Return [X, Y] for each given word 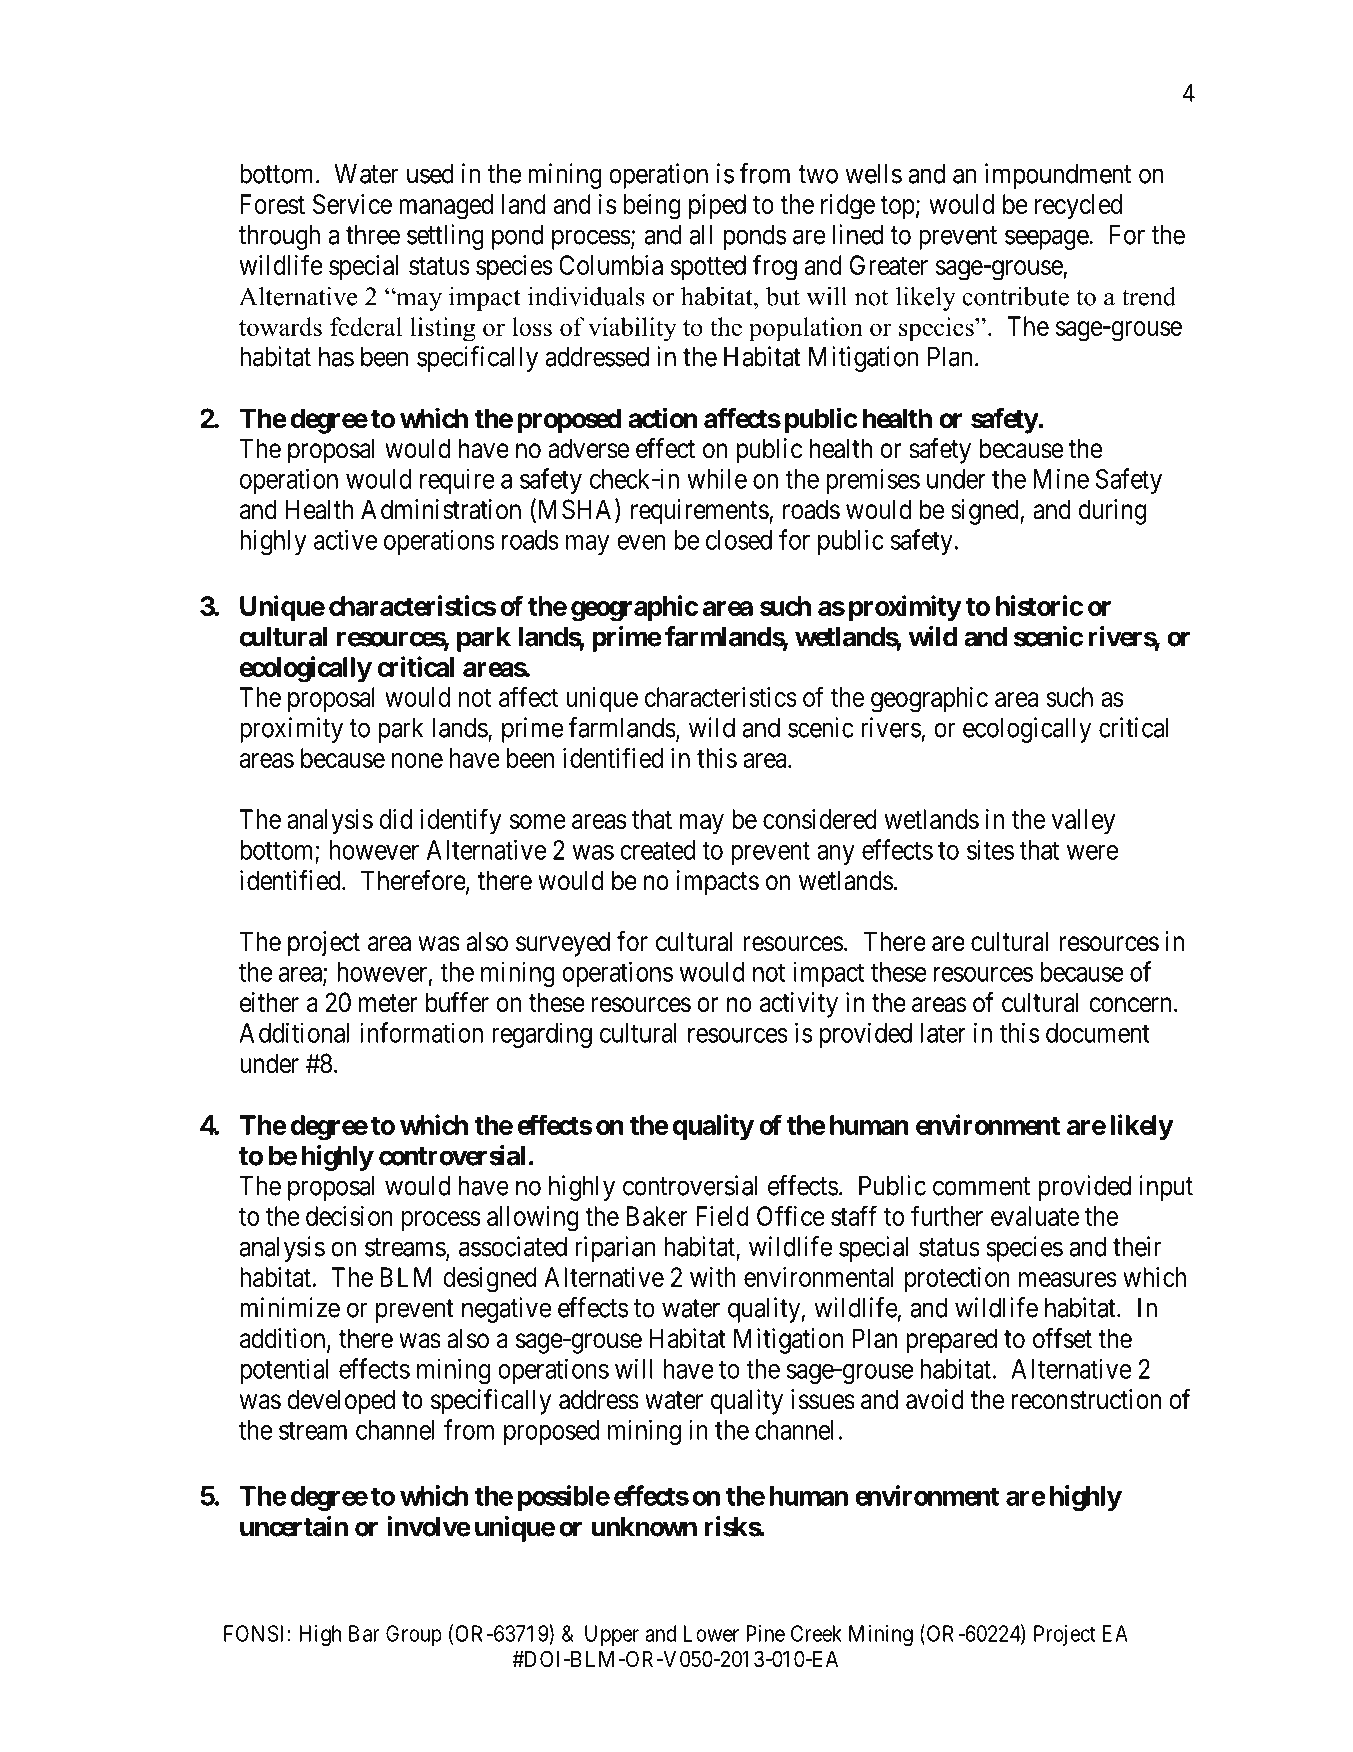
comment [981, 1186]
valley [1083, 822]
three [373, 235]
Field [722, 1216]
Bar [364, 1633]
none [417, 760]
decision [349, 1216]
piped [717, 206]
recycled [1078, 207]
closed [739, 540]
